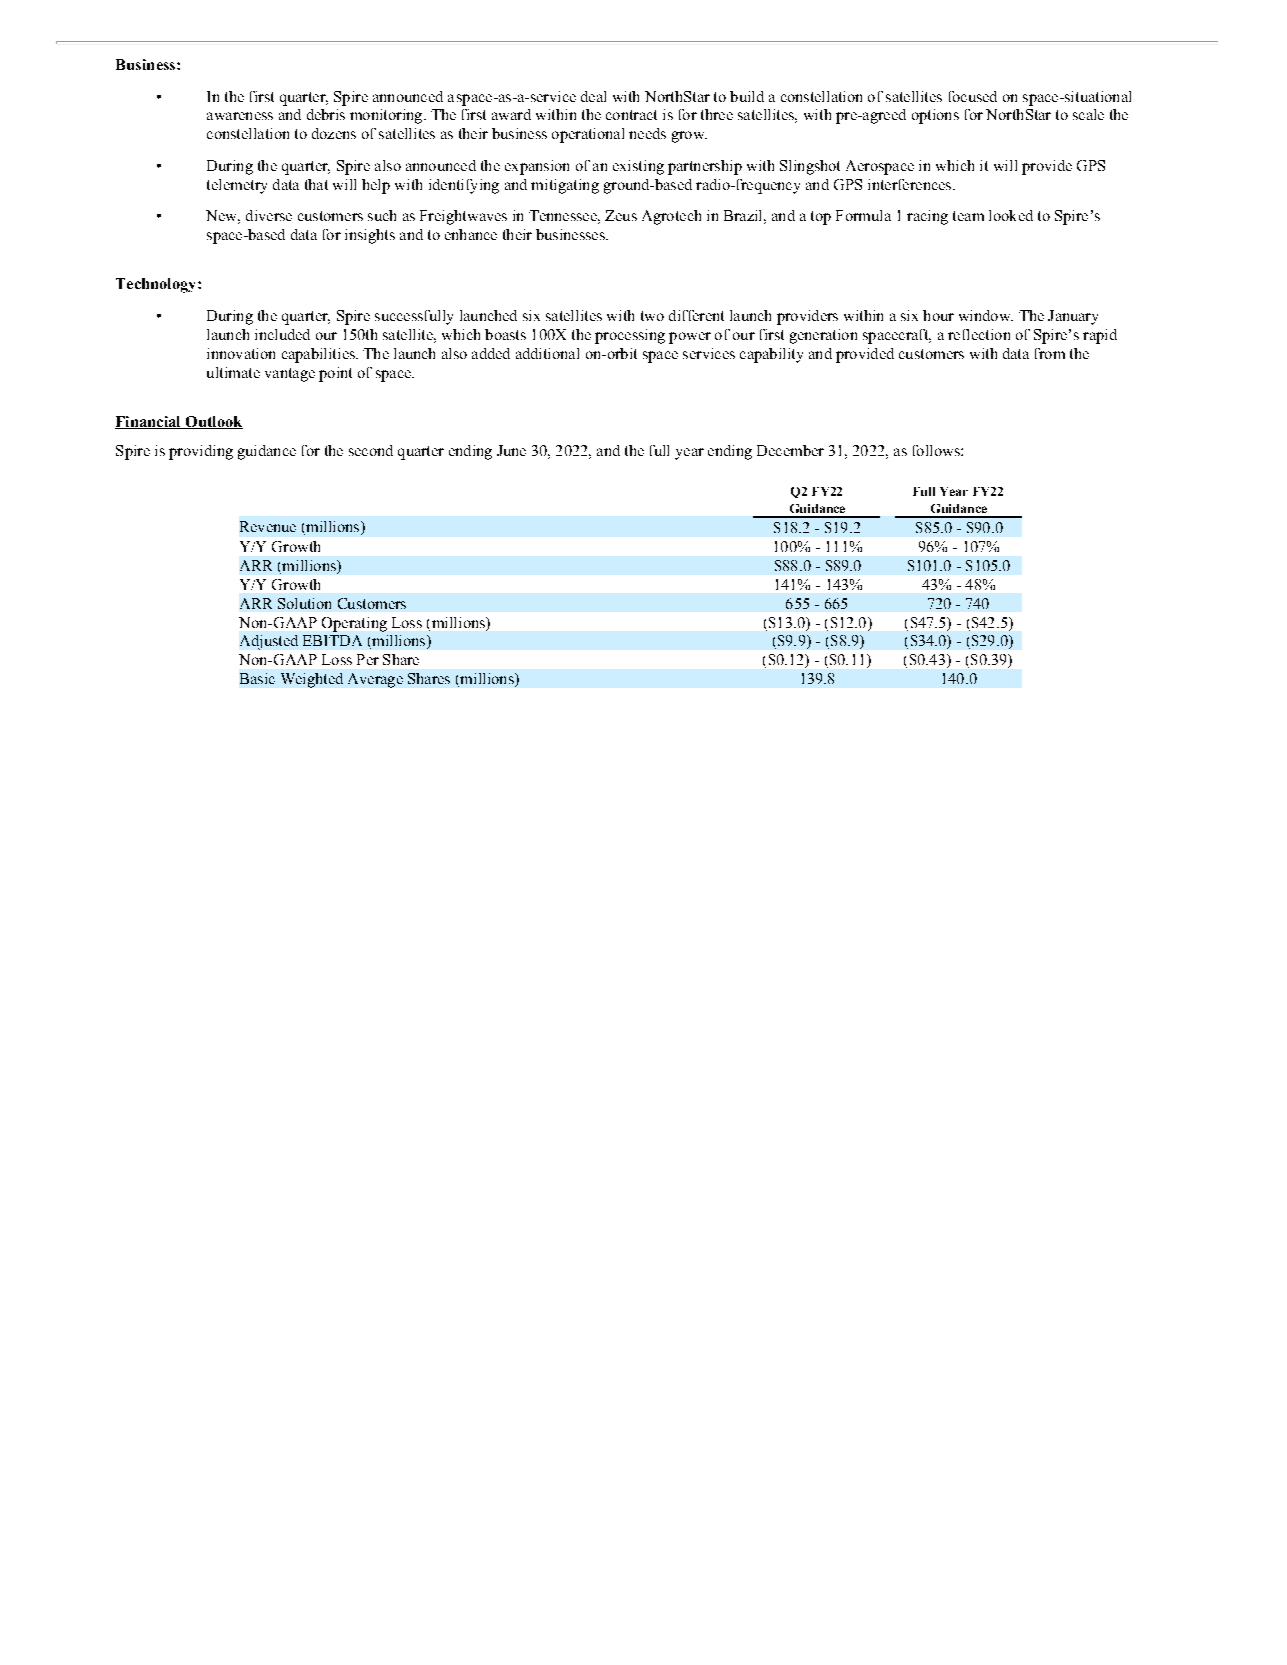  What do you see at coordinates (257, 678) in the screenshot?
I see `Basic` at bounding box center [257, 678].
